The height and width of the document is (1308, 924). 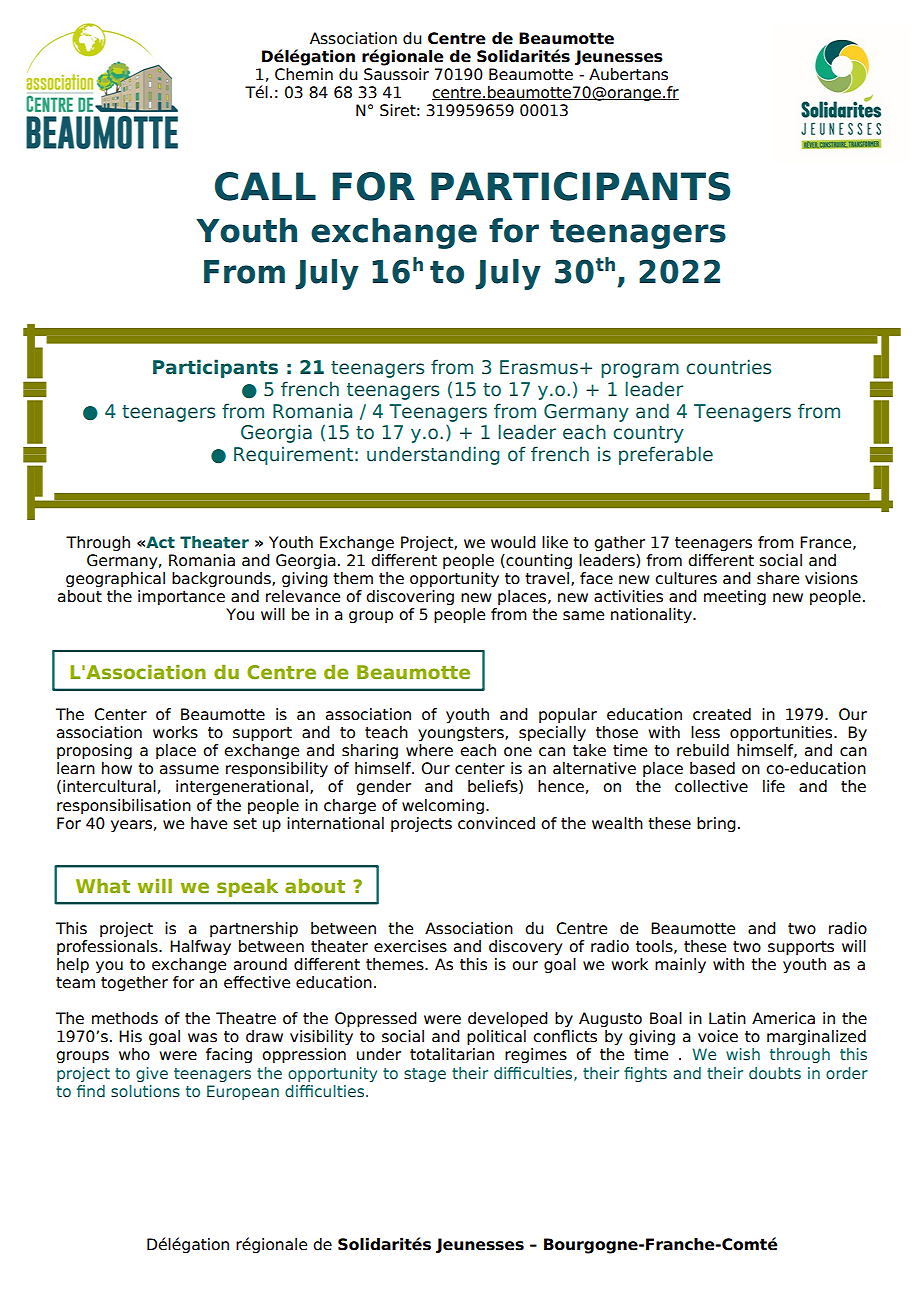 What do you see at coordinates (743, 1054) in the document?
I see `wish` at bounding box center [743, 1054].
